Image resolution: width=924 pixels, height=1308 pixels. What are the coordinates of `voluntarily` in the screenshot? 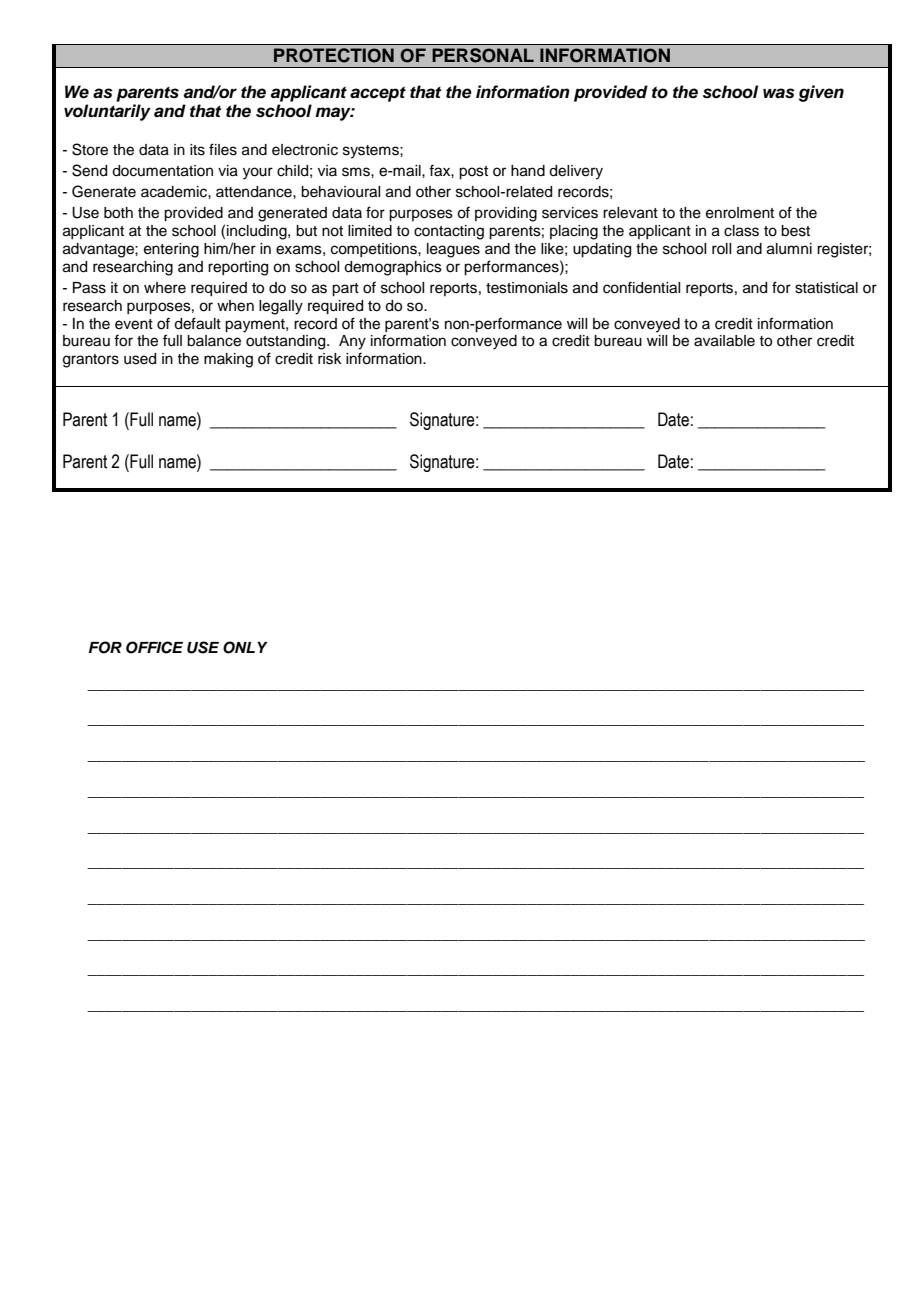 It's located at (107, 112).
